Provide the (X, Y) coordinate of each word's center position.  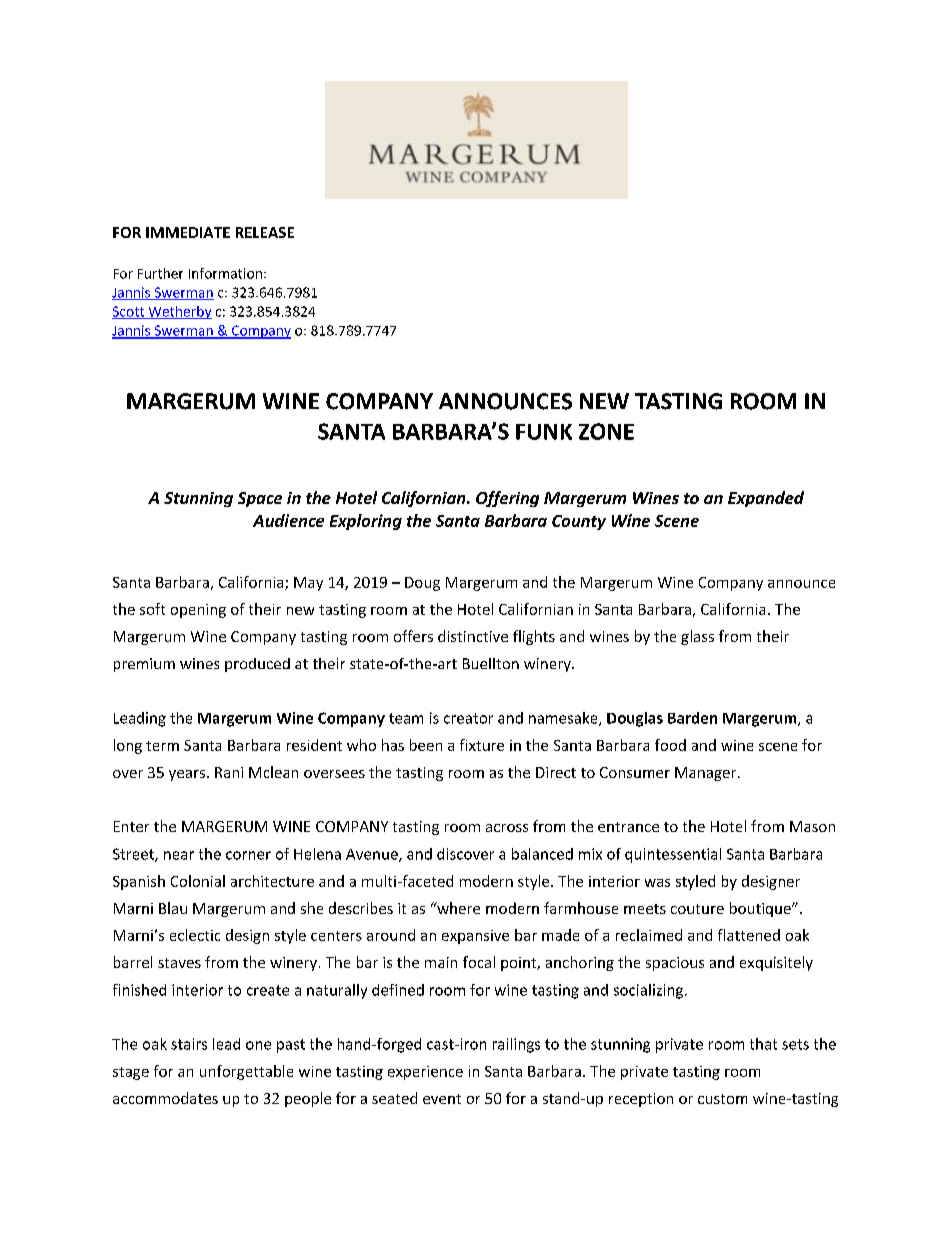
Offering (507, 499)
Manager (707, 774)
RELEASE (265, 232)
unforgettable (246, 1072)
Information (225, 273)
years (187, 775)
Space (260, 499)
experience (425, 1073)
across (507, 828)
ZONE (606, 431)
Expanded (766, 499)
